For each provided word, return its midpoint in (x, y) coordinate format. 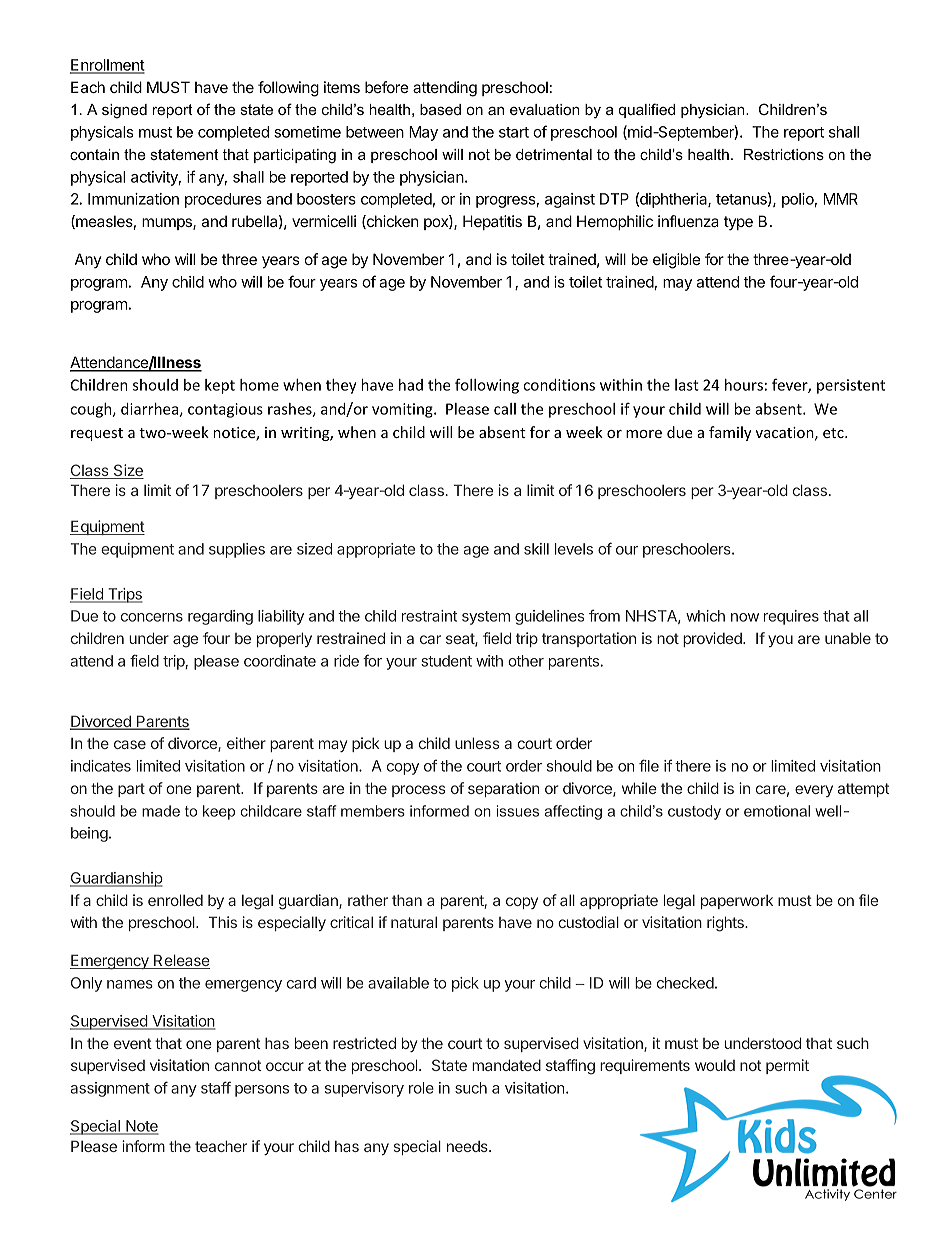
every (814, 791)
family (730, 433)
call (505, 409)
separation (503, 789)
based (440, 109)
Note (141, 1127)
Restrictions (784, 154)
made (161, 811)
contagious (225, 410)
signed (124, 111)
